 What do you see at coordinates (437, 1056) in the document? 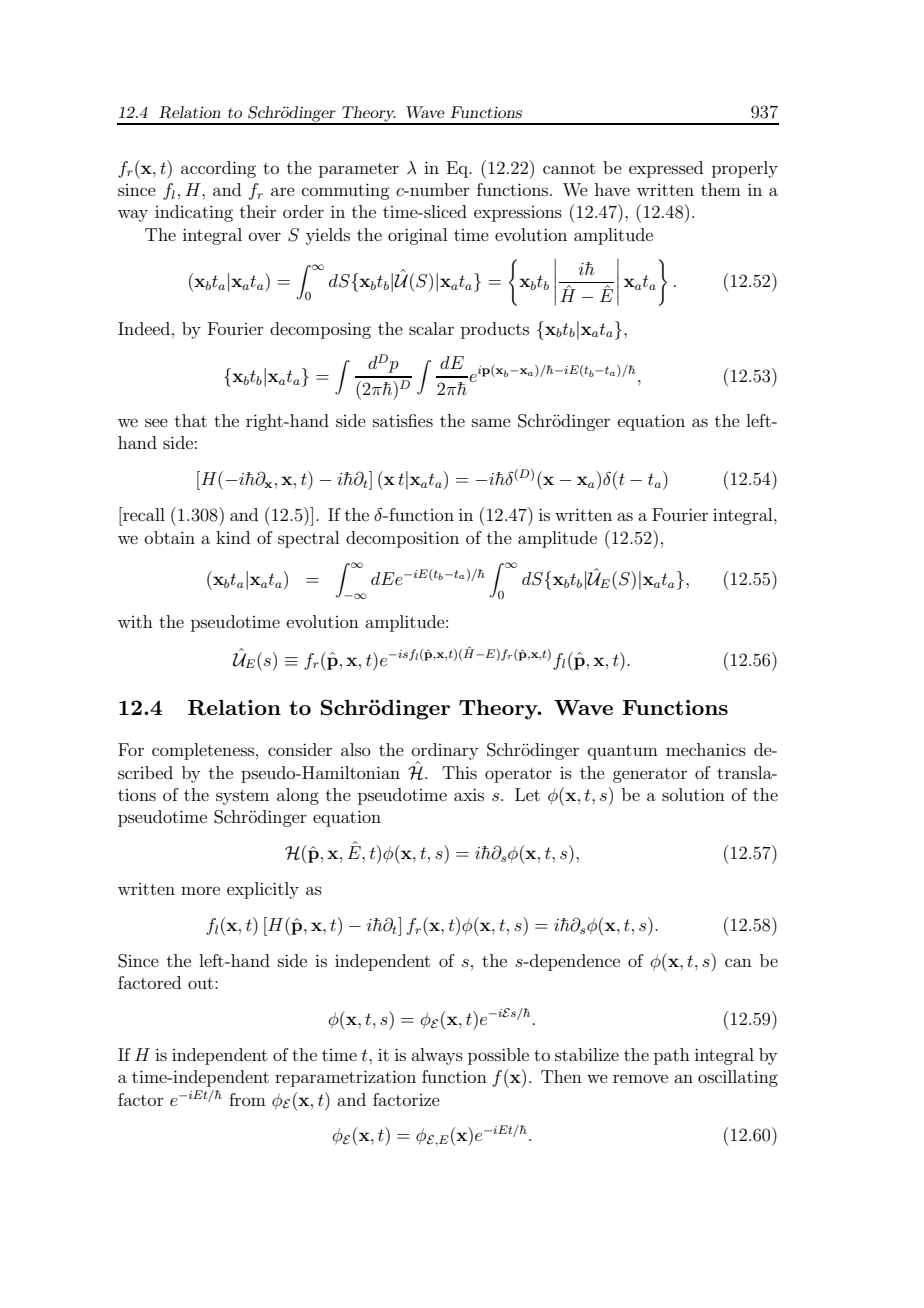
I see `always` at bounding box center [437, 1056].
